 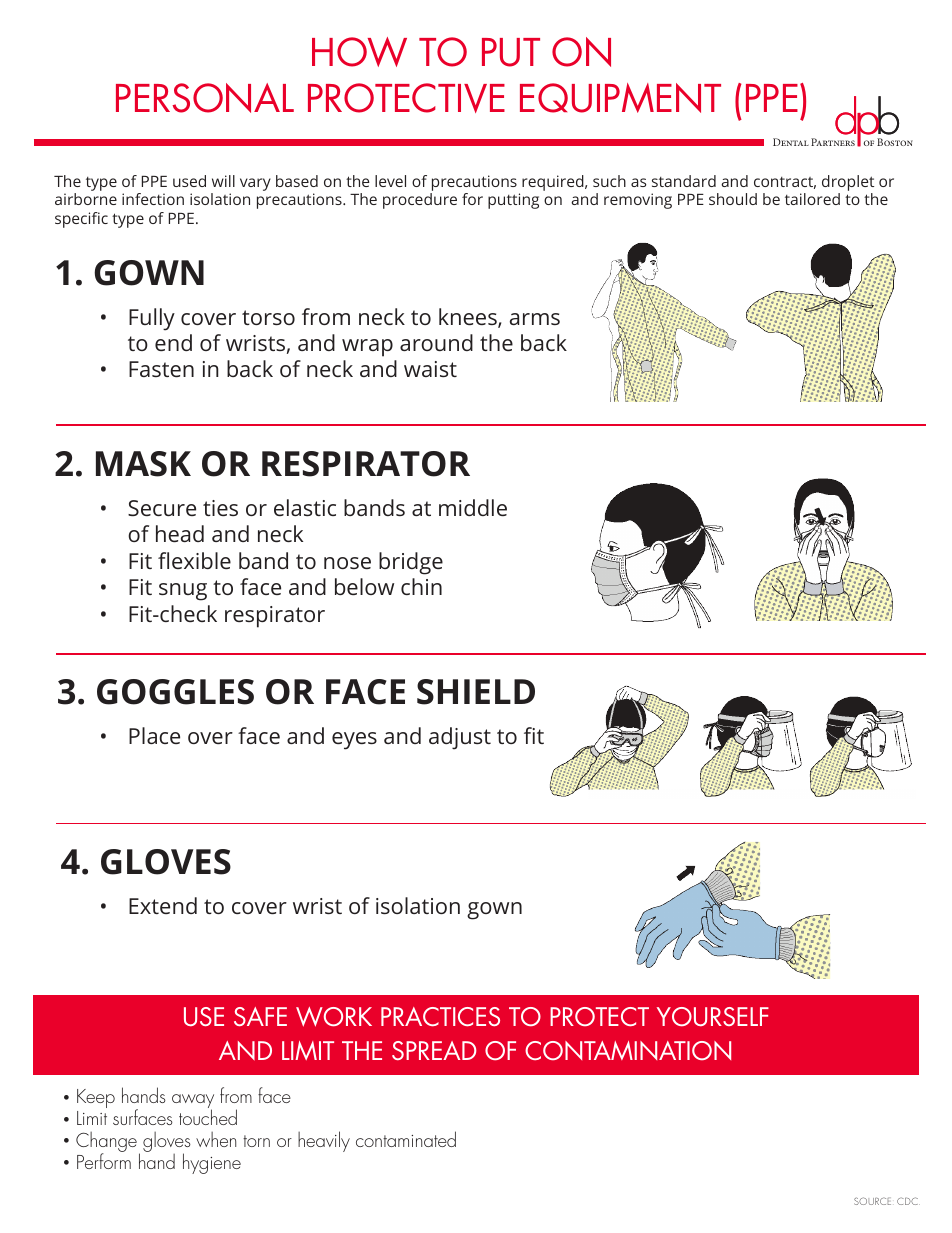 I want to click on bridge, so click(x=411, y=563).
